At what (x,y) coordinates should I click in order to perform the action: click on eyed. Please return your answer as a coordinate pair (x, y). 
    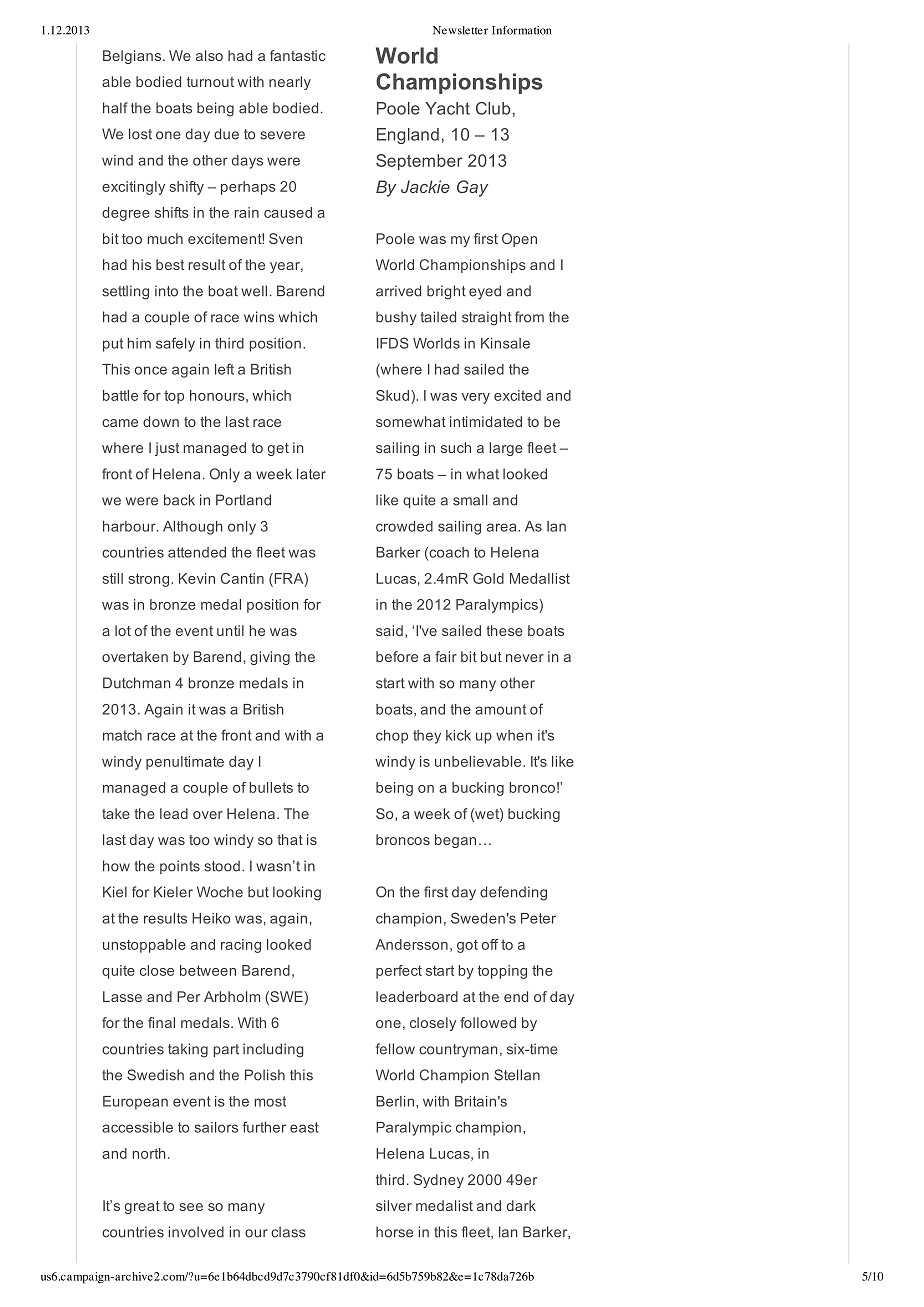
    Looking at the image, I should click on (485, 292).
